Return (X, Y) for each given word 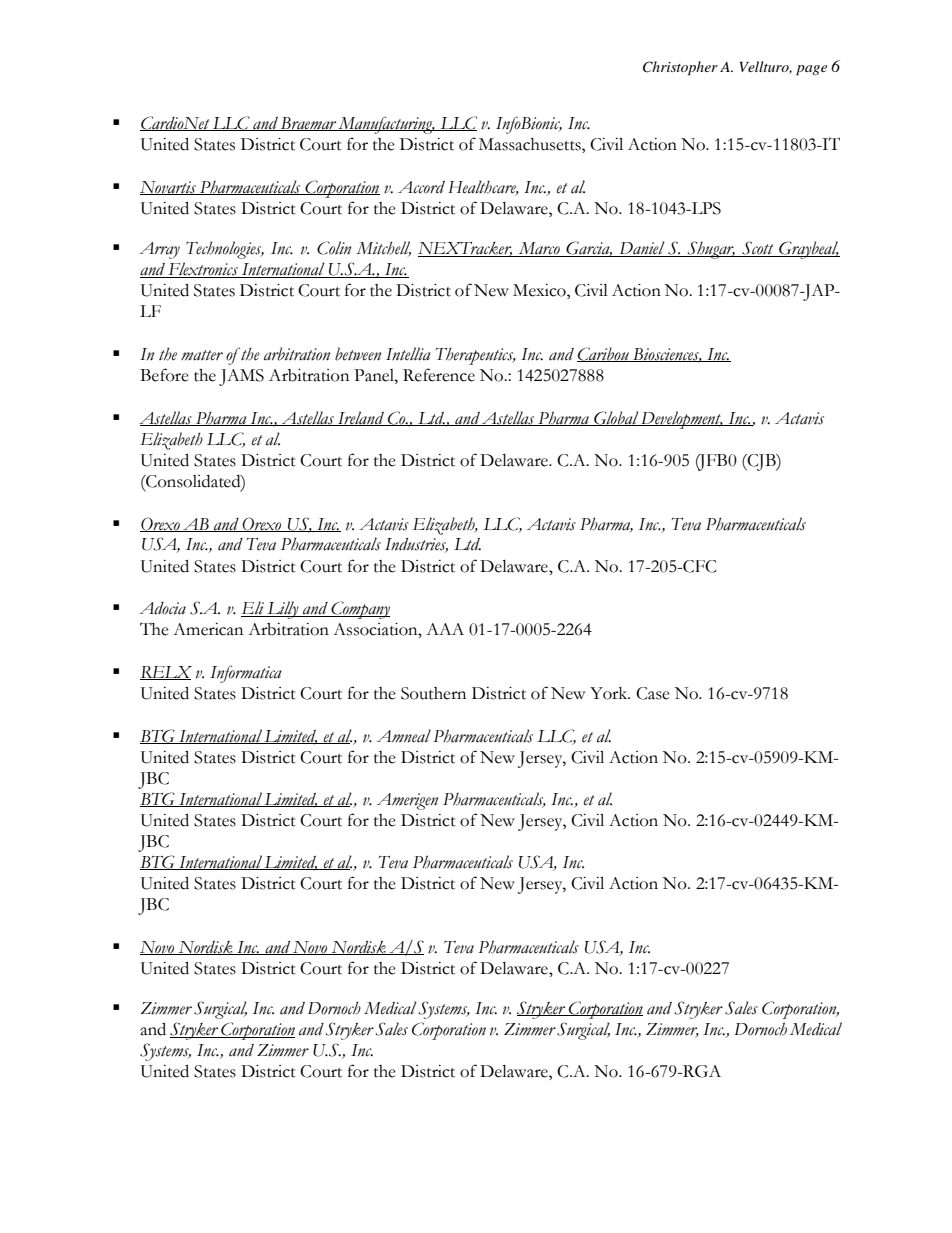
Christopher (680, 68)
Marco (539, 249)
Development (681, 420)
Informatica (246, 674)
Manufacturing (386, 125)
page (811, 70)
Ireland (361, 418)
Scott (758, 249)
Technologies (225, 250)
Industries (416, 545)
